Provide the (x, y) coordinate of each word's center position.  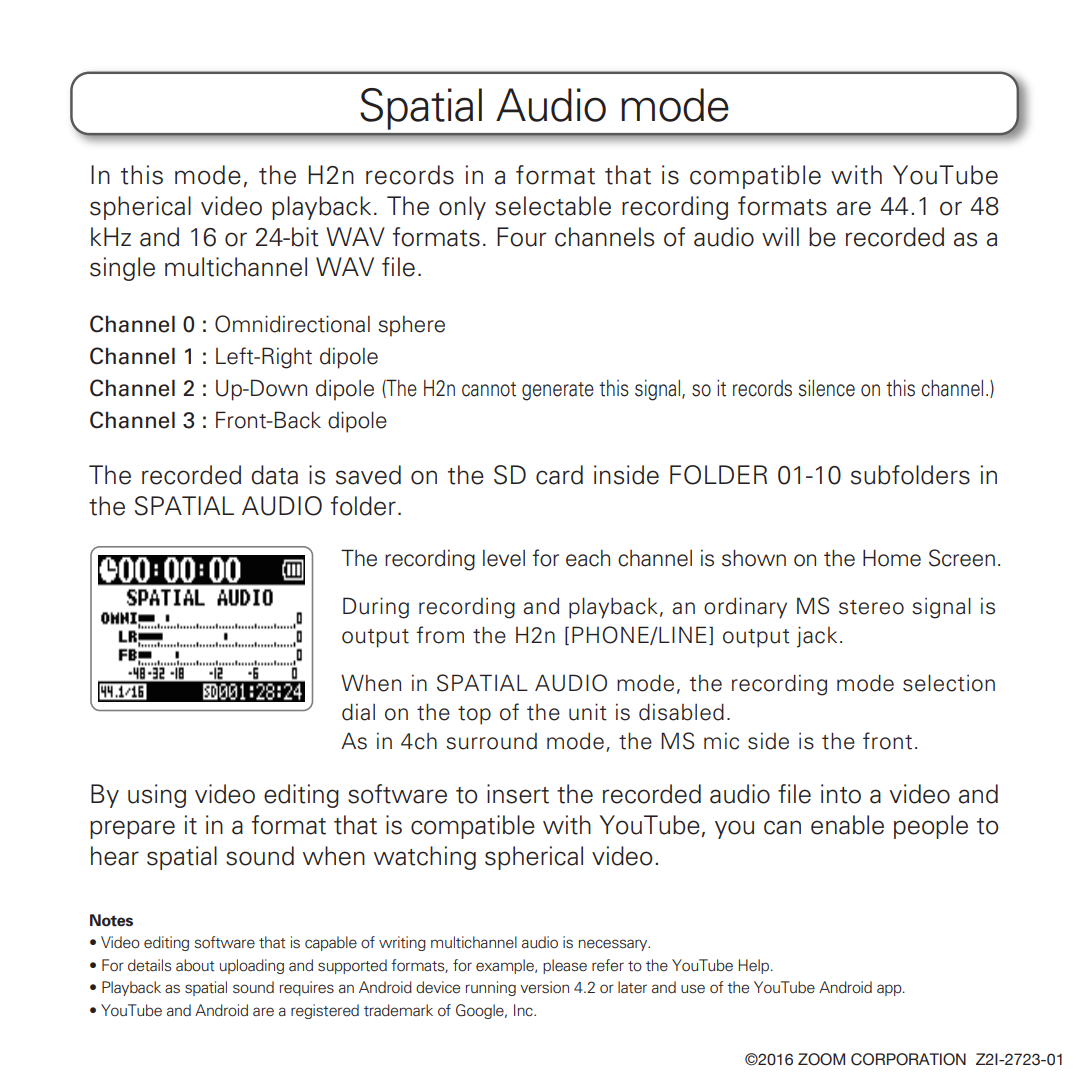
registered (325, 1011)
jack (817, 637)
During (376, 608)
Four (521, 237)
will (780, 236)
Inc (524, 1010)
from (440, 635)
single (122, 269)
